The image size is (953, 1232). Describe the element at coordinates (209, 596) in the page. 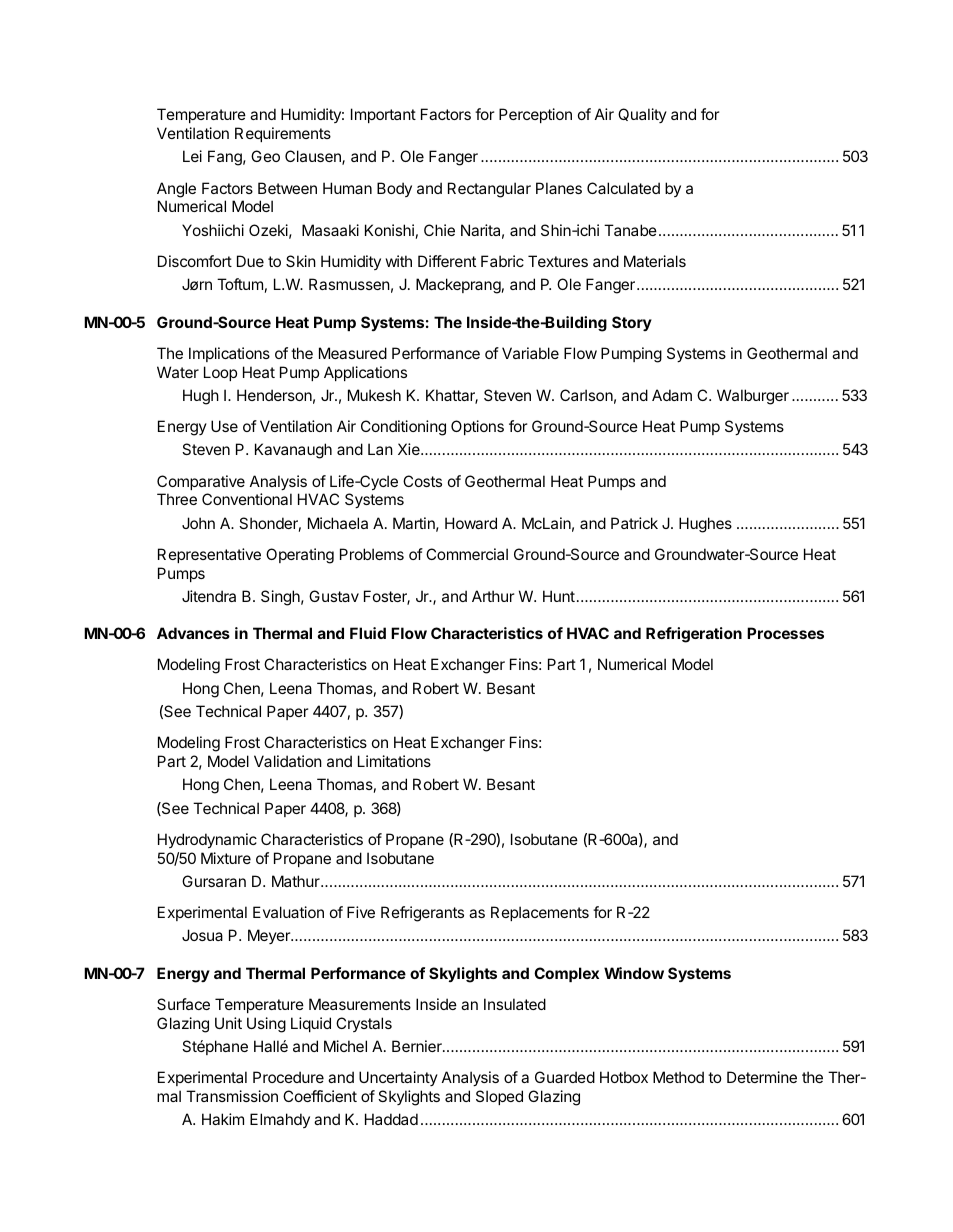

I see `Jitendra` at that location.
